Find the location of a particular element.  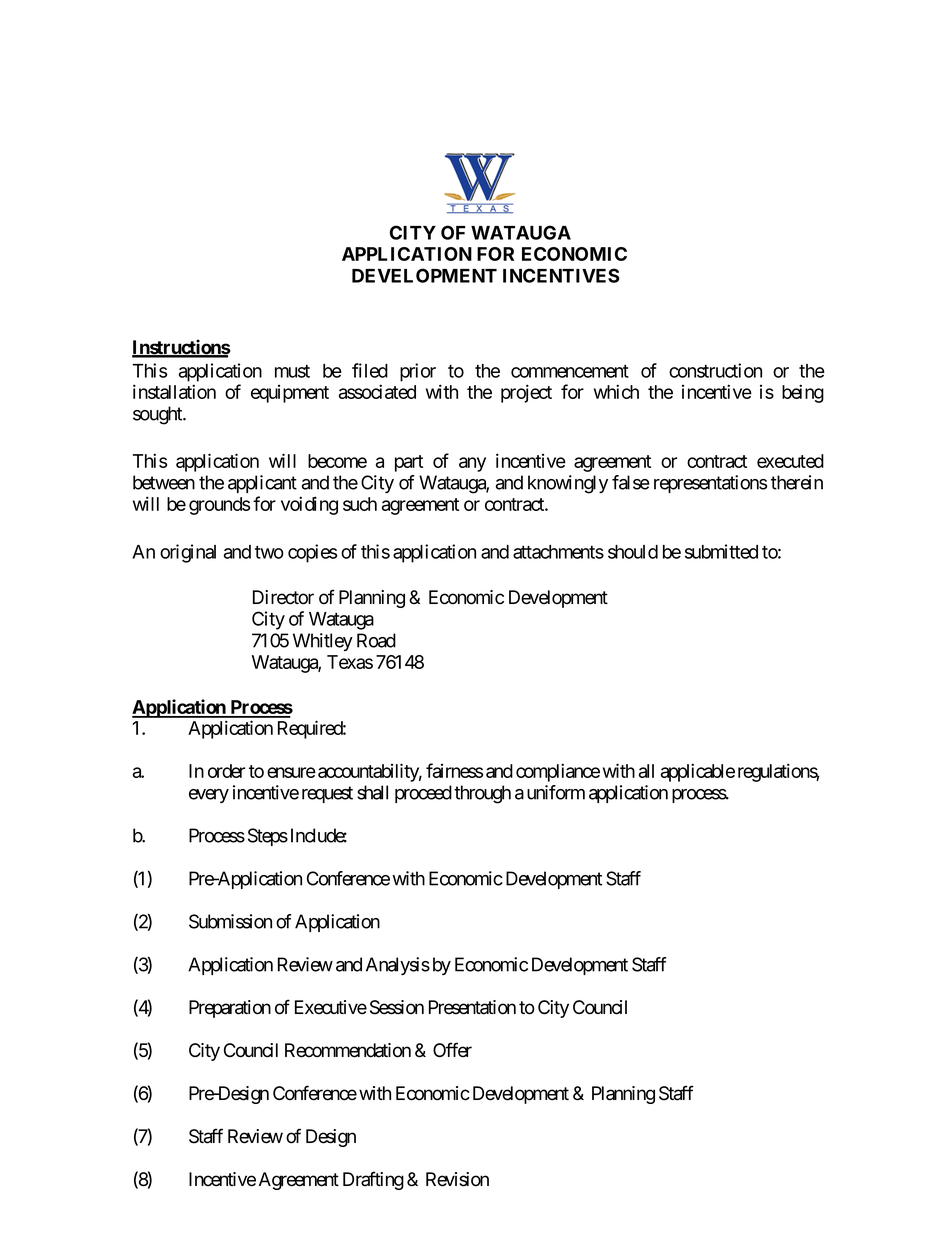

project is located at coordinates (526, 393).
